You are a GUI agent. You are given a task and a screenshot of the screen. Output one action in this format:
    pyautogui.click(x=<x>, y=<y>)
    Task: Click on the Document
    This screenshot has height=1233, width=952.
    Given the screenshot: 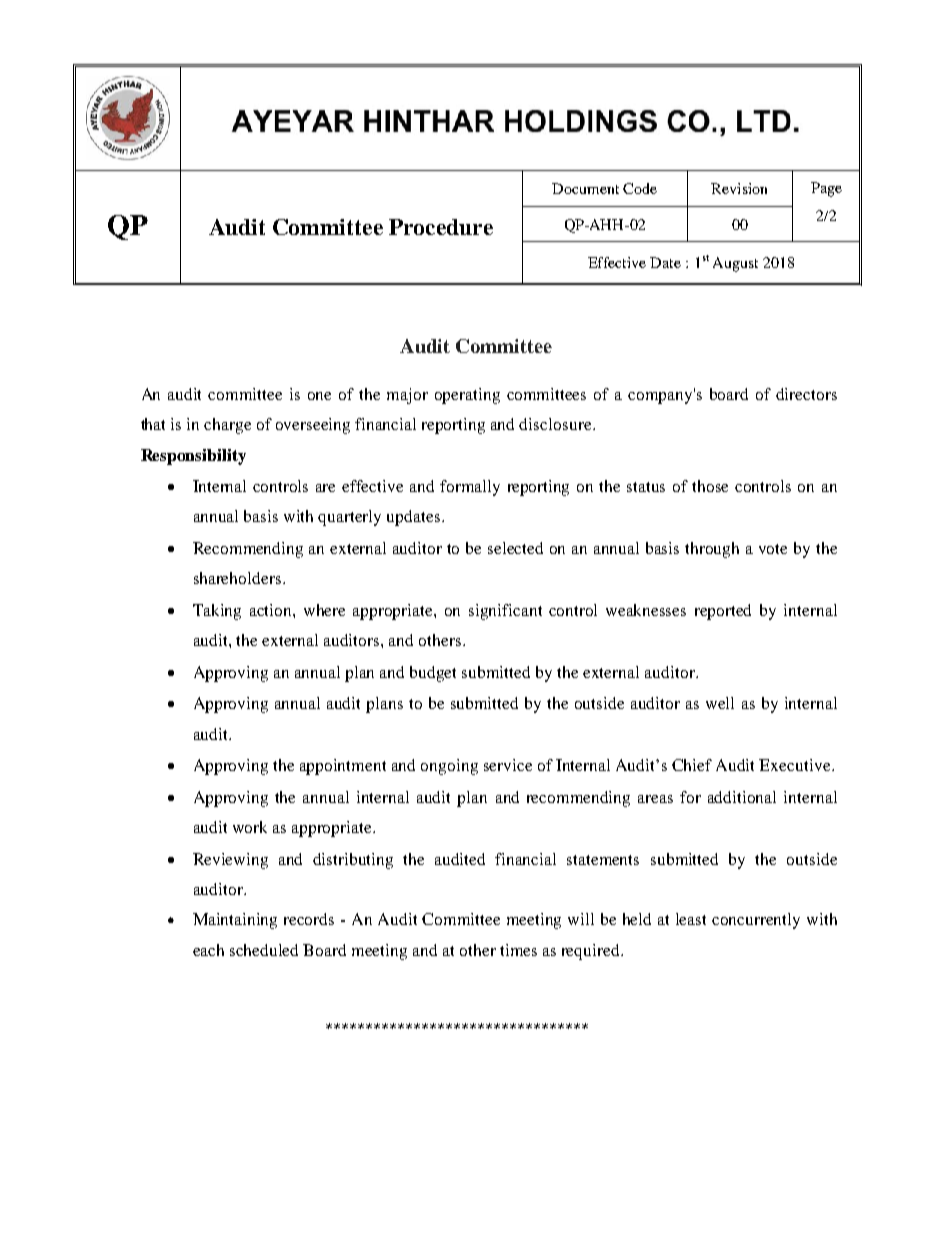 What is the action you would take?
    pyautogui.click(x=585, y=188)
